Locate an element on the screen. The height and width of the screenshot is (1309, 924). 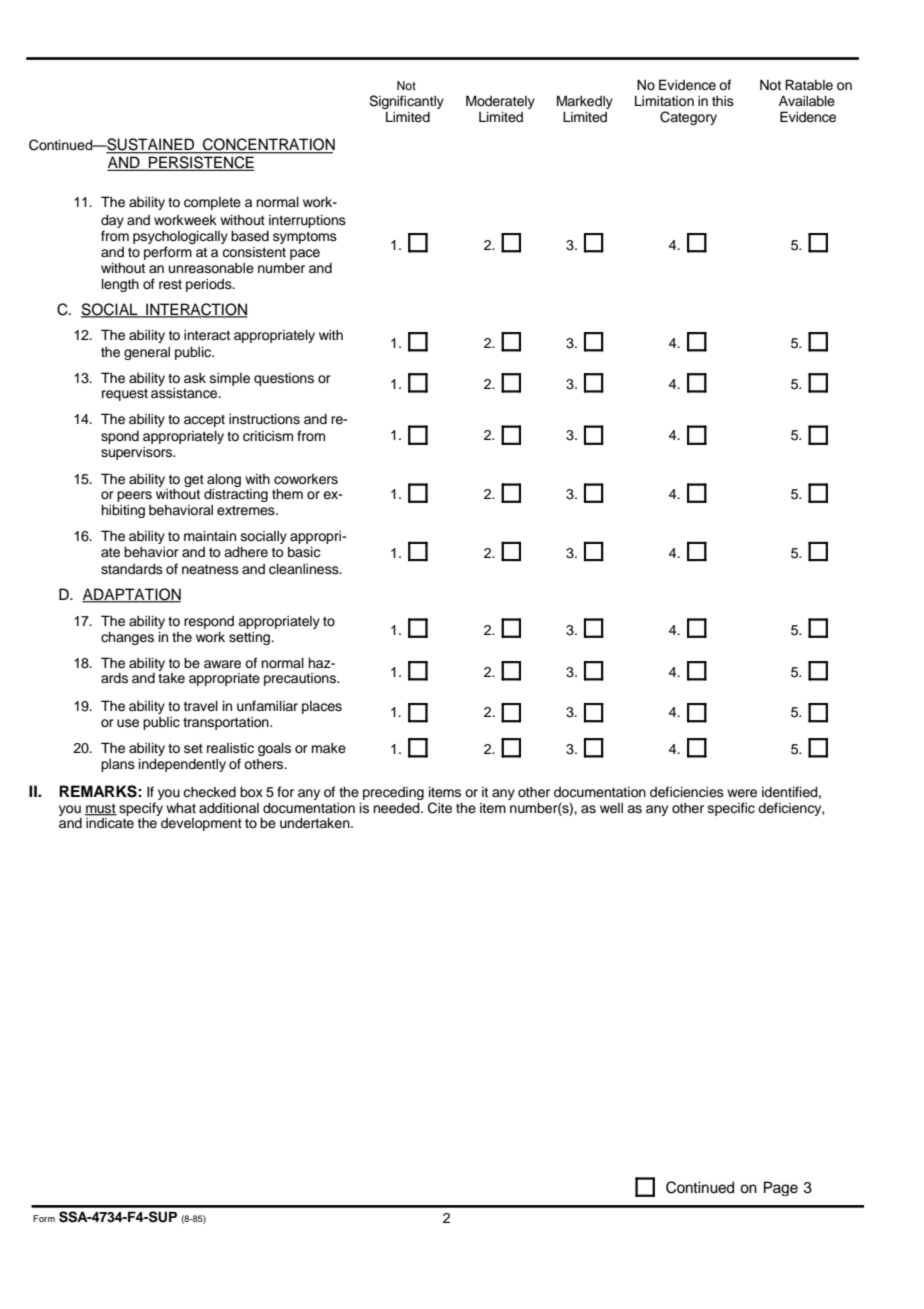
Moderately is located at coordinates (500, 102).
